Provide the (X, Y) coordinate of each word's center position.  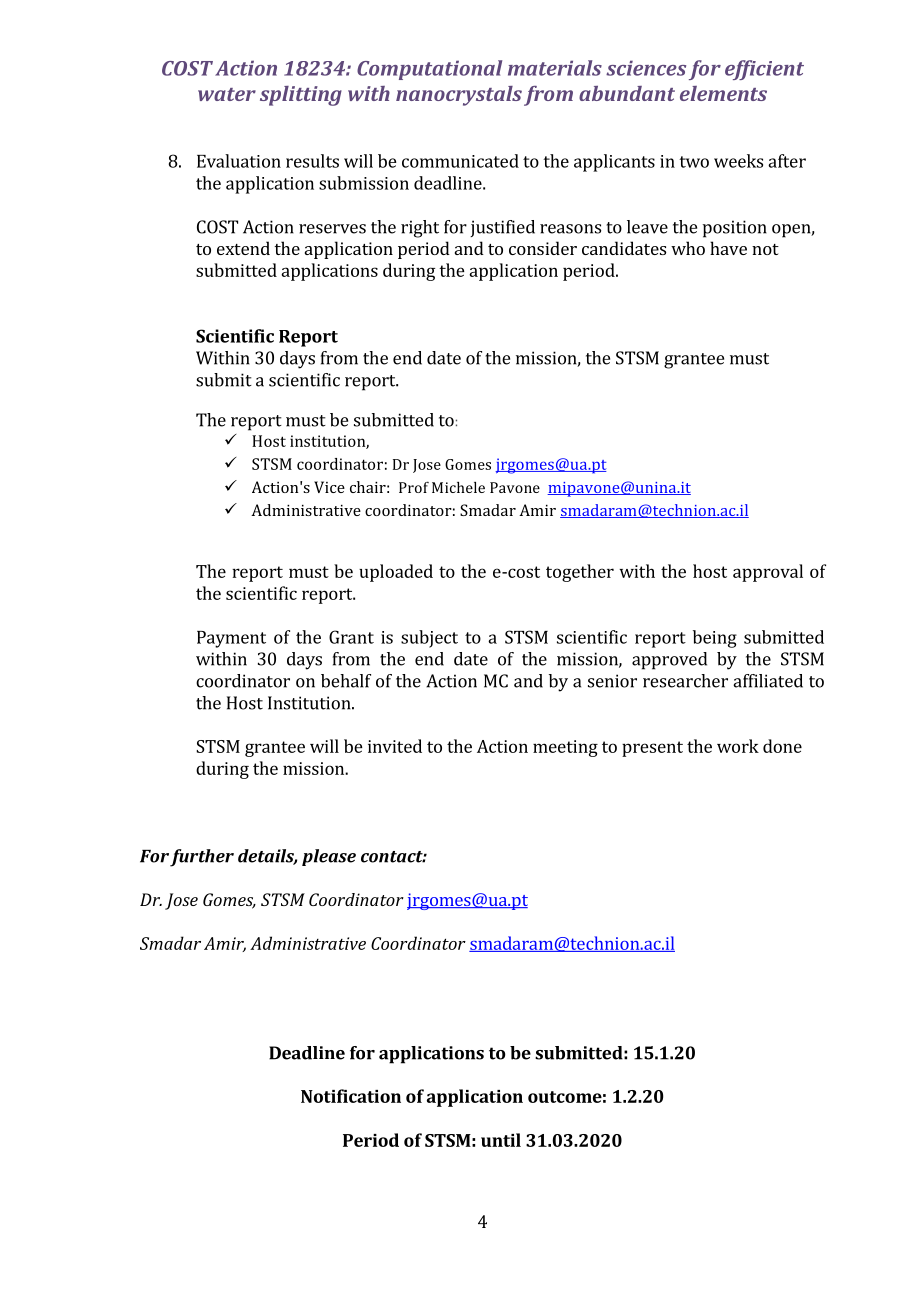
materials (555, 68)
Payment (231, 639)
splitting (301, 96)
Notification (351, 1096)
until (501, 1140)
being (715, 639)
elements (723, 93)
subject (429, 639)
